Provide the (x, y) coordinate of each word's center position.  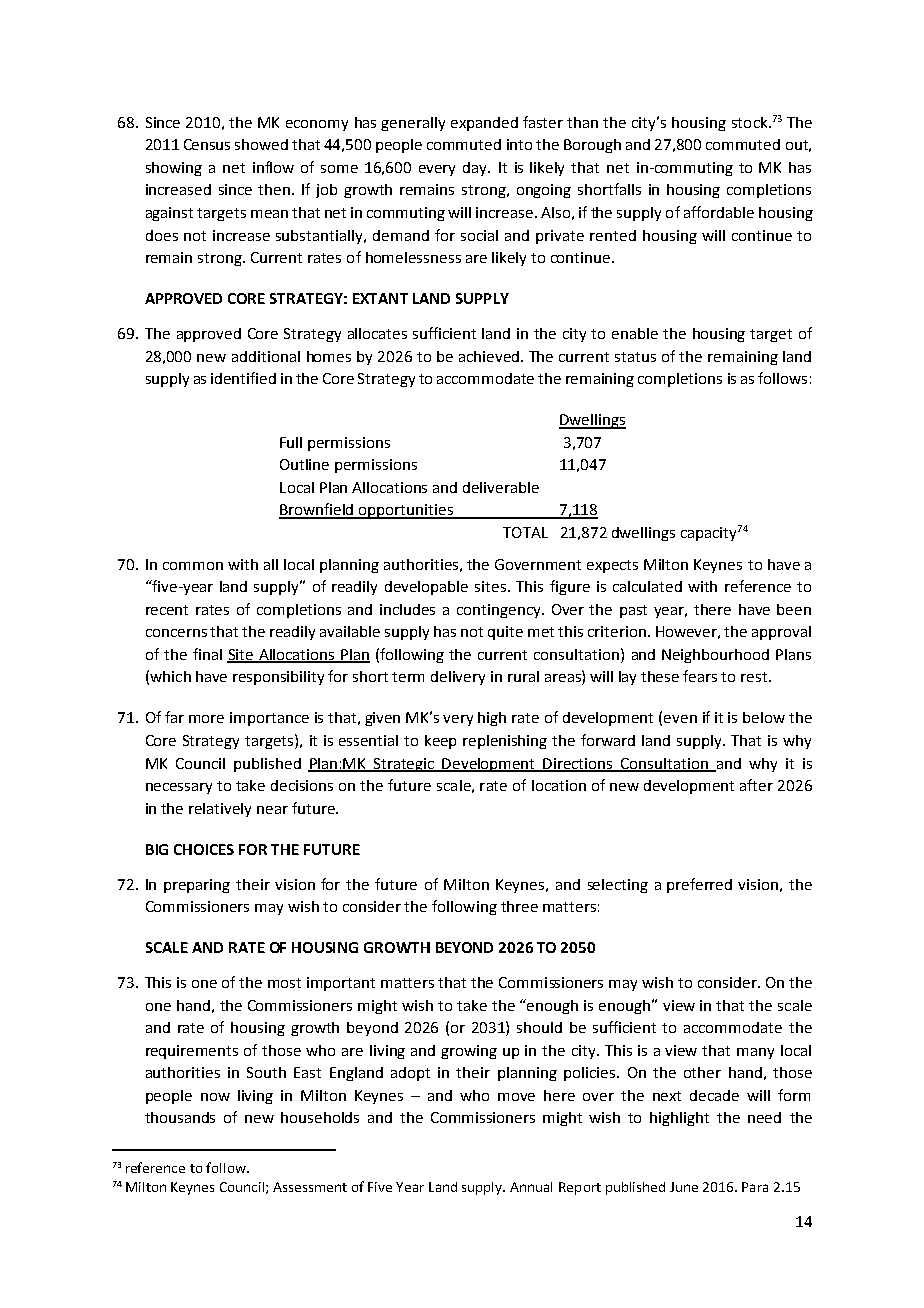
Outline (304, 464)
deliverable (501, 487)
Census (207, 144)
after (756, 785)
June (684, 1187)
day (476, 169)
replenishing (505, 742)
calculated (647, 586)
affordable (719, 212)
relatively (220, 810)
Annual (531, 1187)
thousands (180, 1117)
